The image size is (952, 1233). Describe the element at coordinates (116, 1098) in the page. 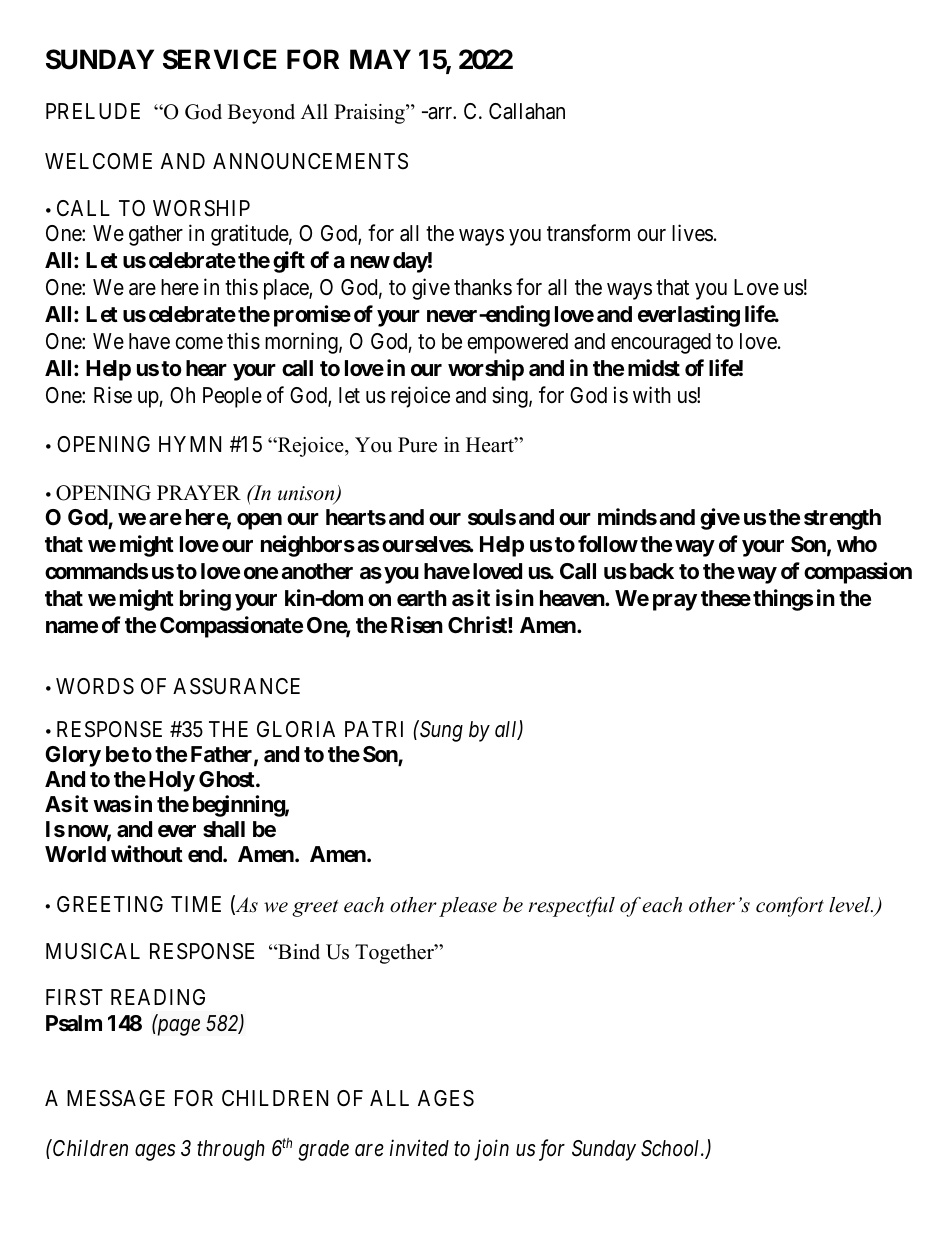

I see `MESSAGE` at that location.
